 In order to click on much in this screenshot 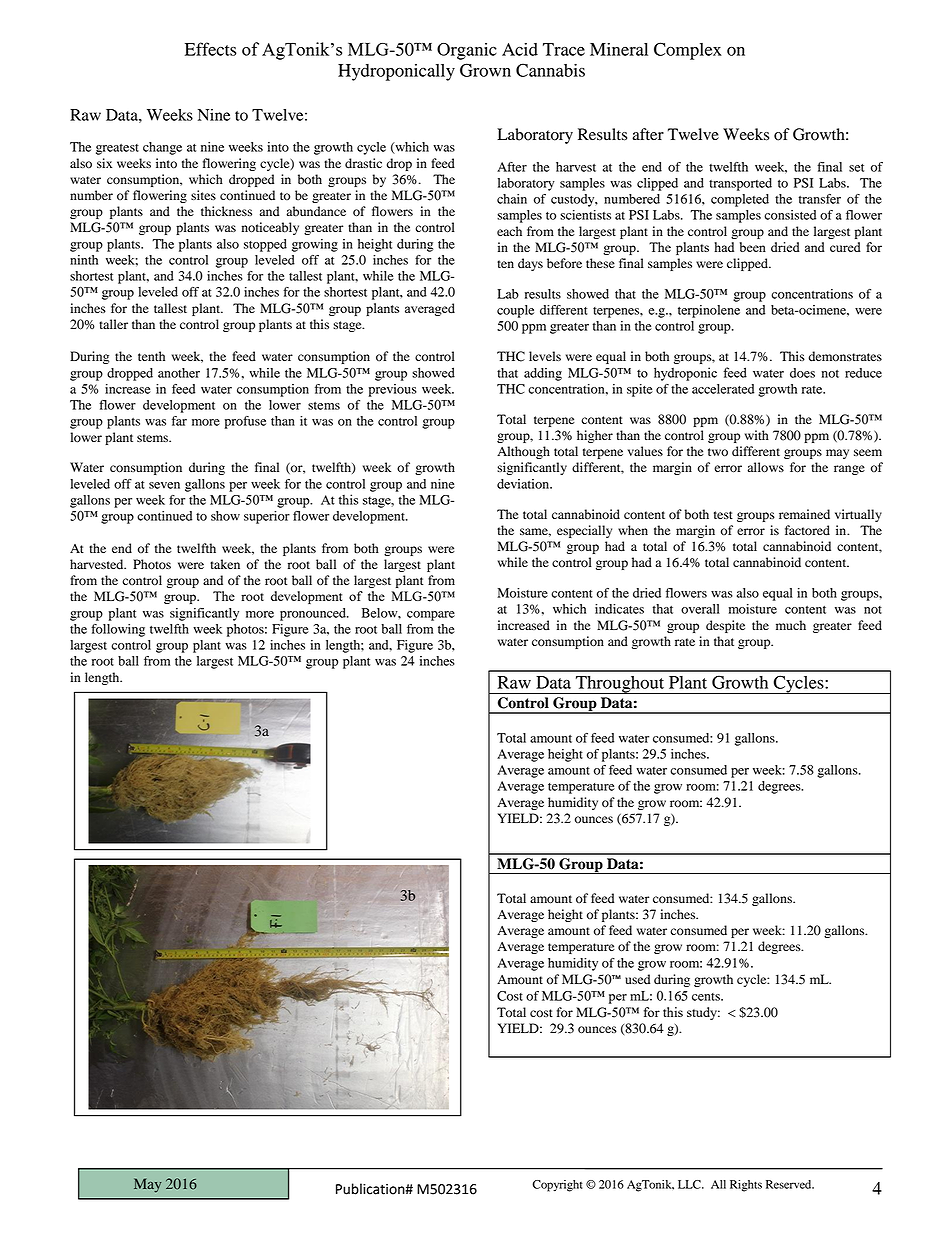, I will do `click(791, 625)`.
